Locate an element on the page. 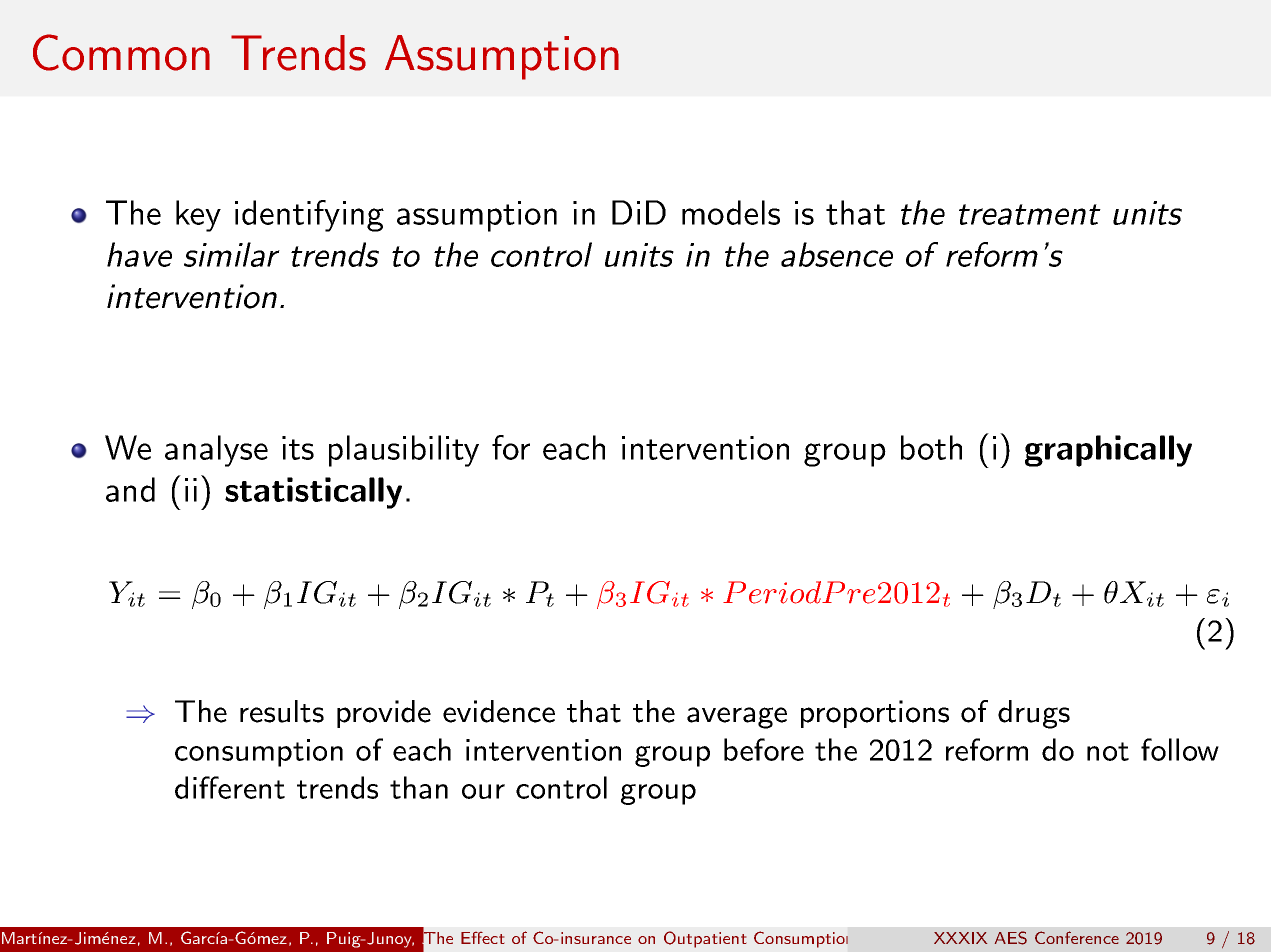  graphically is located at coordinates (1108, 451).
